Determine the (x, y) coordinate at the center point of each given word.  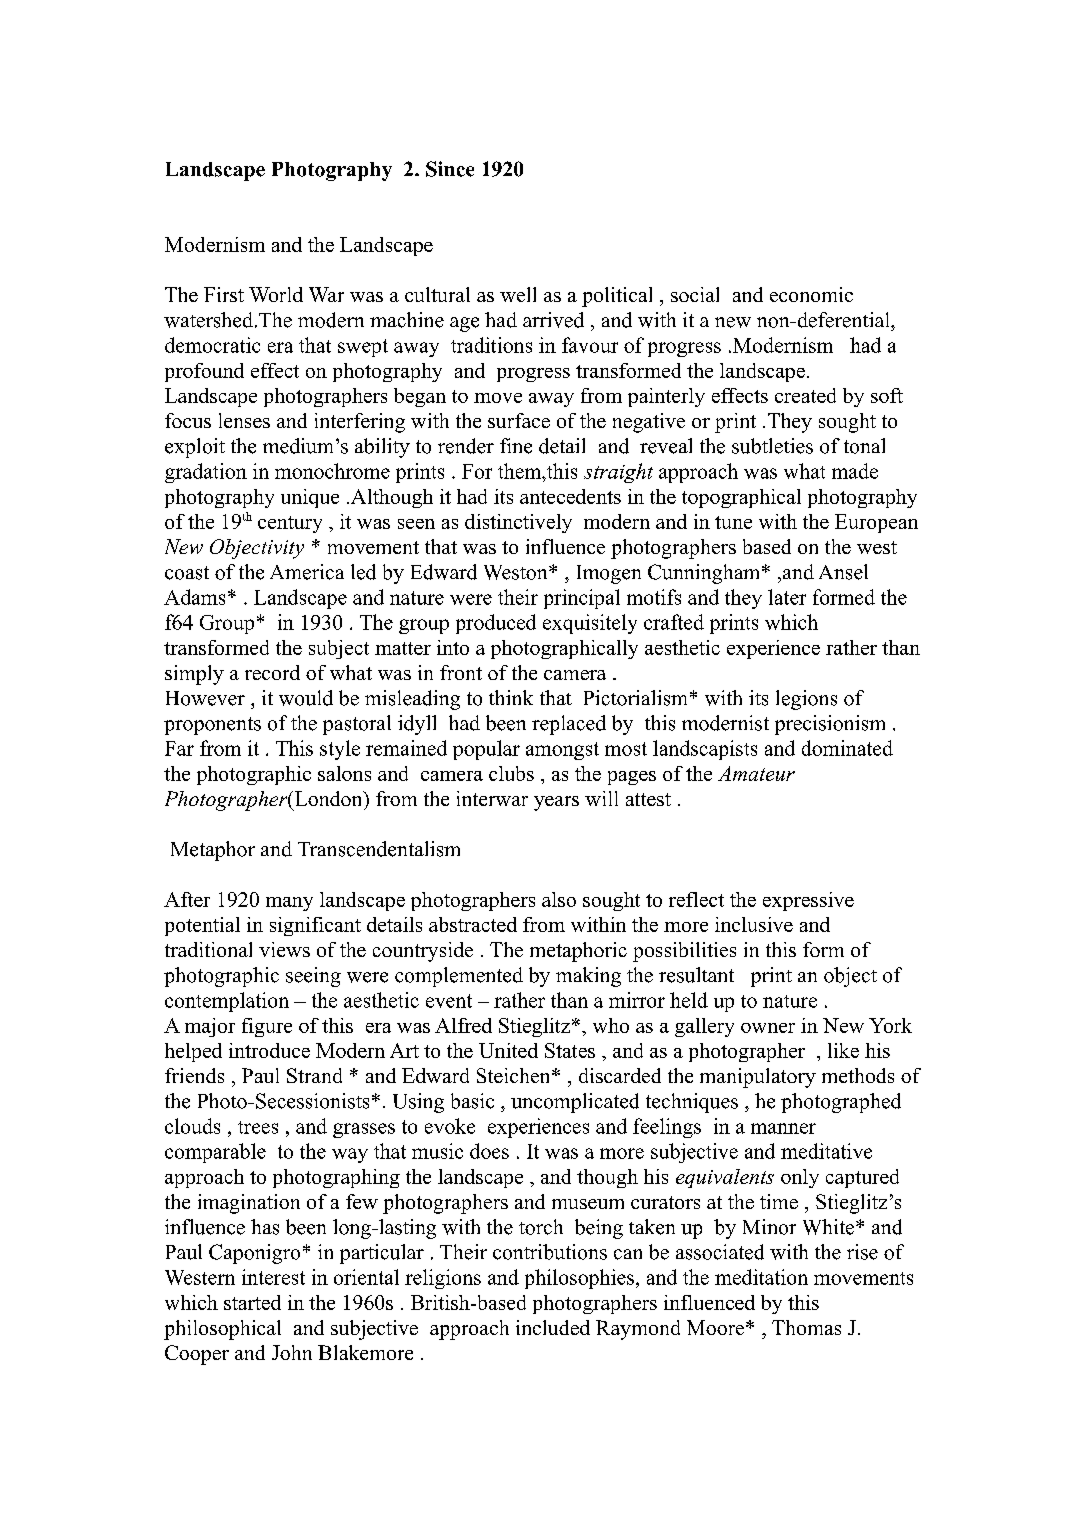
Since (450, 169)
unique (310, 498)
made (855, 471)
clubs (511, 773)
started (252, 1302)
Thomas (806, 1327)
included (553, 1327)
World (276, 294)
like (843, 1050)
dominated (847, 748)
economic (811, 294)
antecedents (570, 496)
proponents (212, 726)
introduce (269, 1050)
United (508, 1050)
